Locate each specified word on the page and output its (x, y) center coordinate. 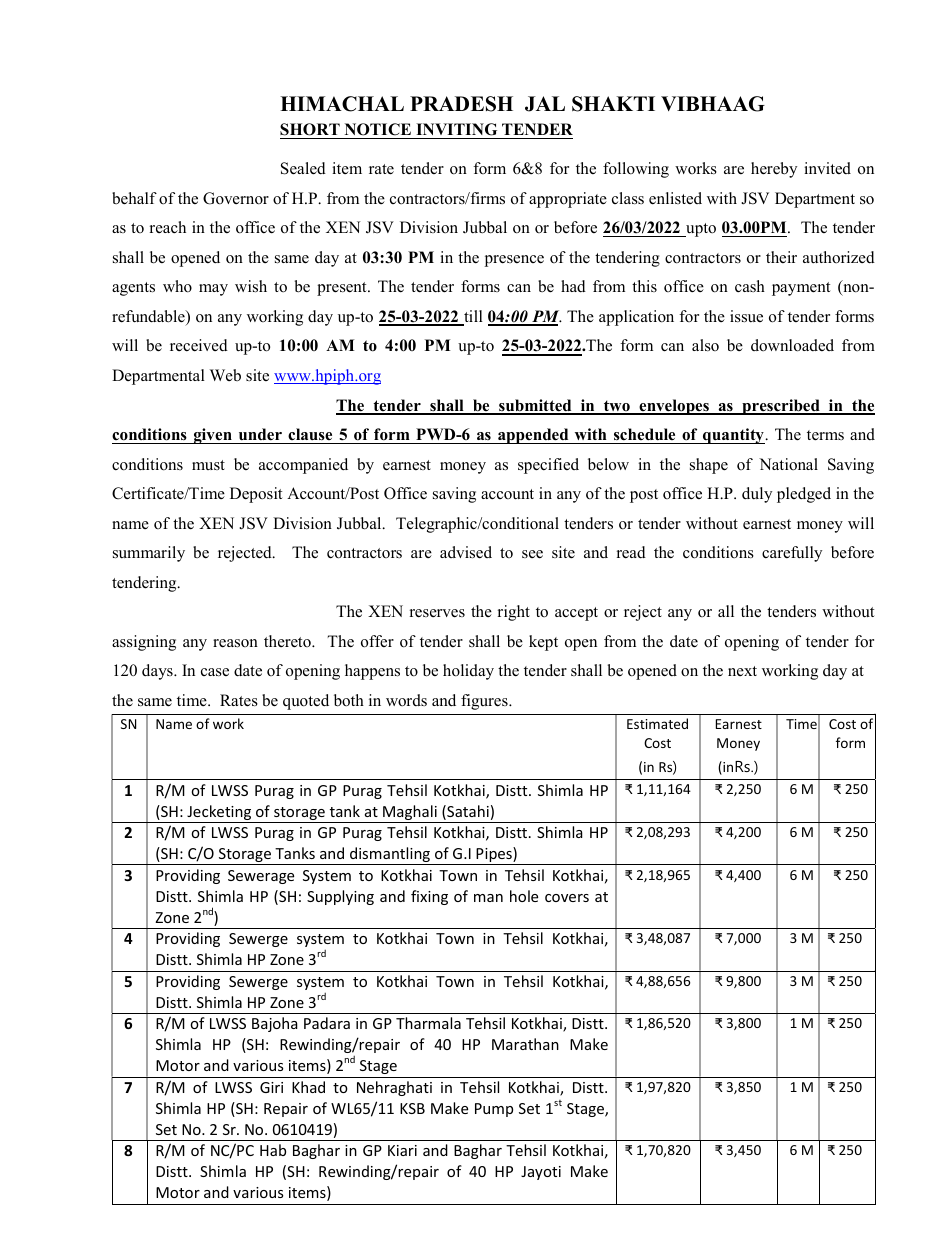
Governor (236, 198)
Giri (271, 1087)
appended (533, 436)
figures (485, 702)
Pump (494, 1110)
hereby (774, 170)
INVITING (457, 131)
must (208, 465)
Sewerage (261, 877)
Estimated (657, 723)
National (788, 464)
